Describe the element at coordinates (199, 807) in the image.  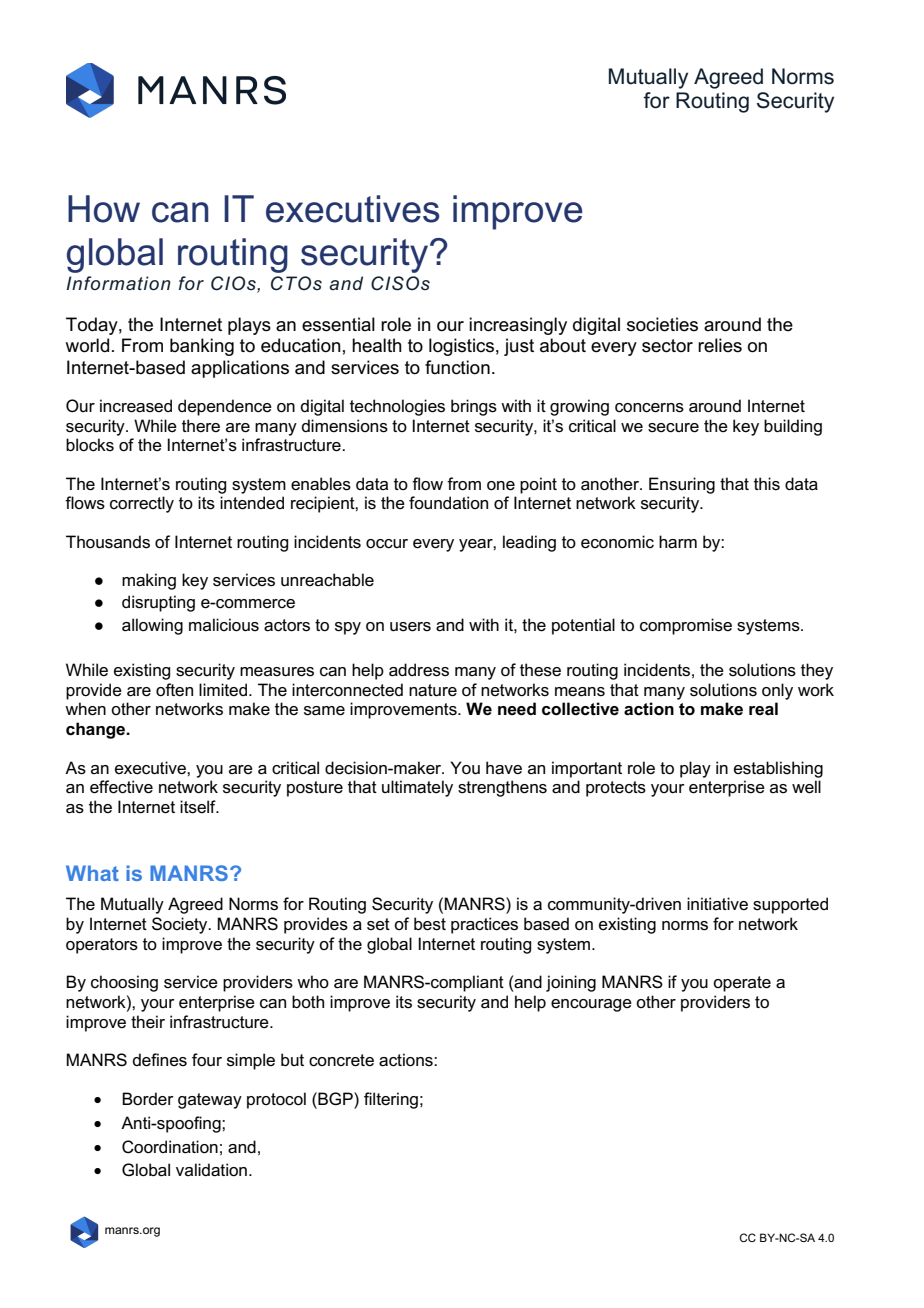
I see `itself` at that location.
